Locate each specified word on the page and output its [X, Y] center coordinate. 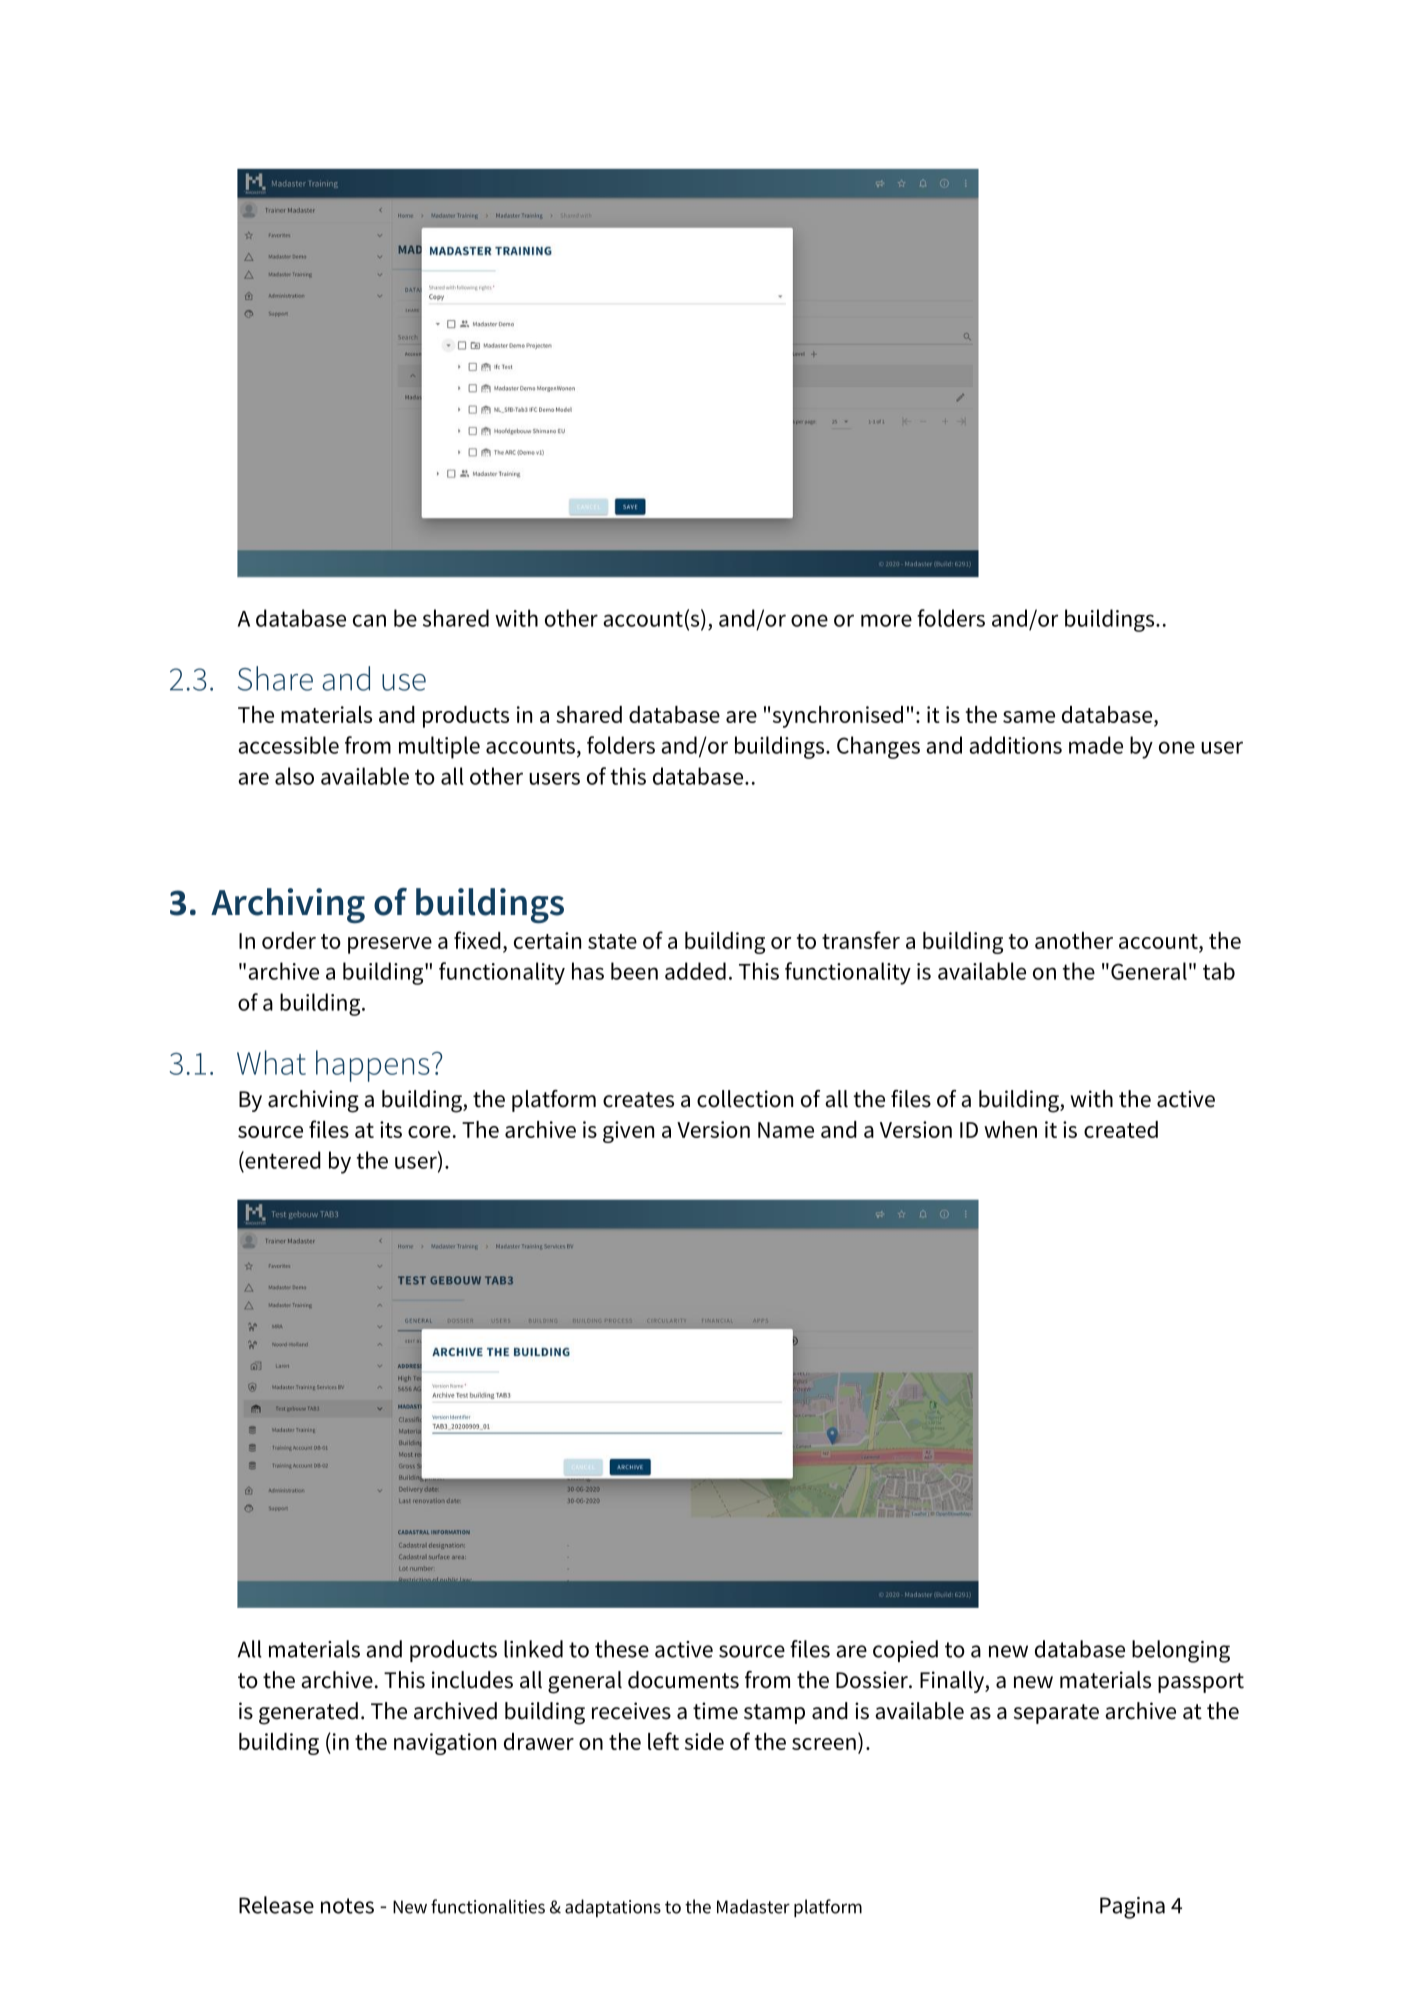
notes [347, 1906]
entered [282, 1160]
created [1121, 1129]
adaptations [613, 1908]
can [369, 620]
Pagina [1132, 1908]
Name [786, 1130]
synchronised [838, 717]
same [1029, 717]
